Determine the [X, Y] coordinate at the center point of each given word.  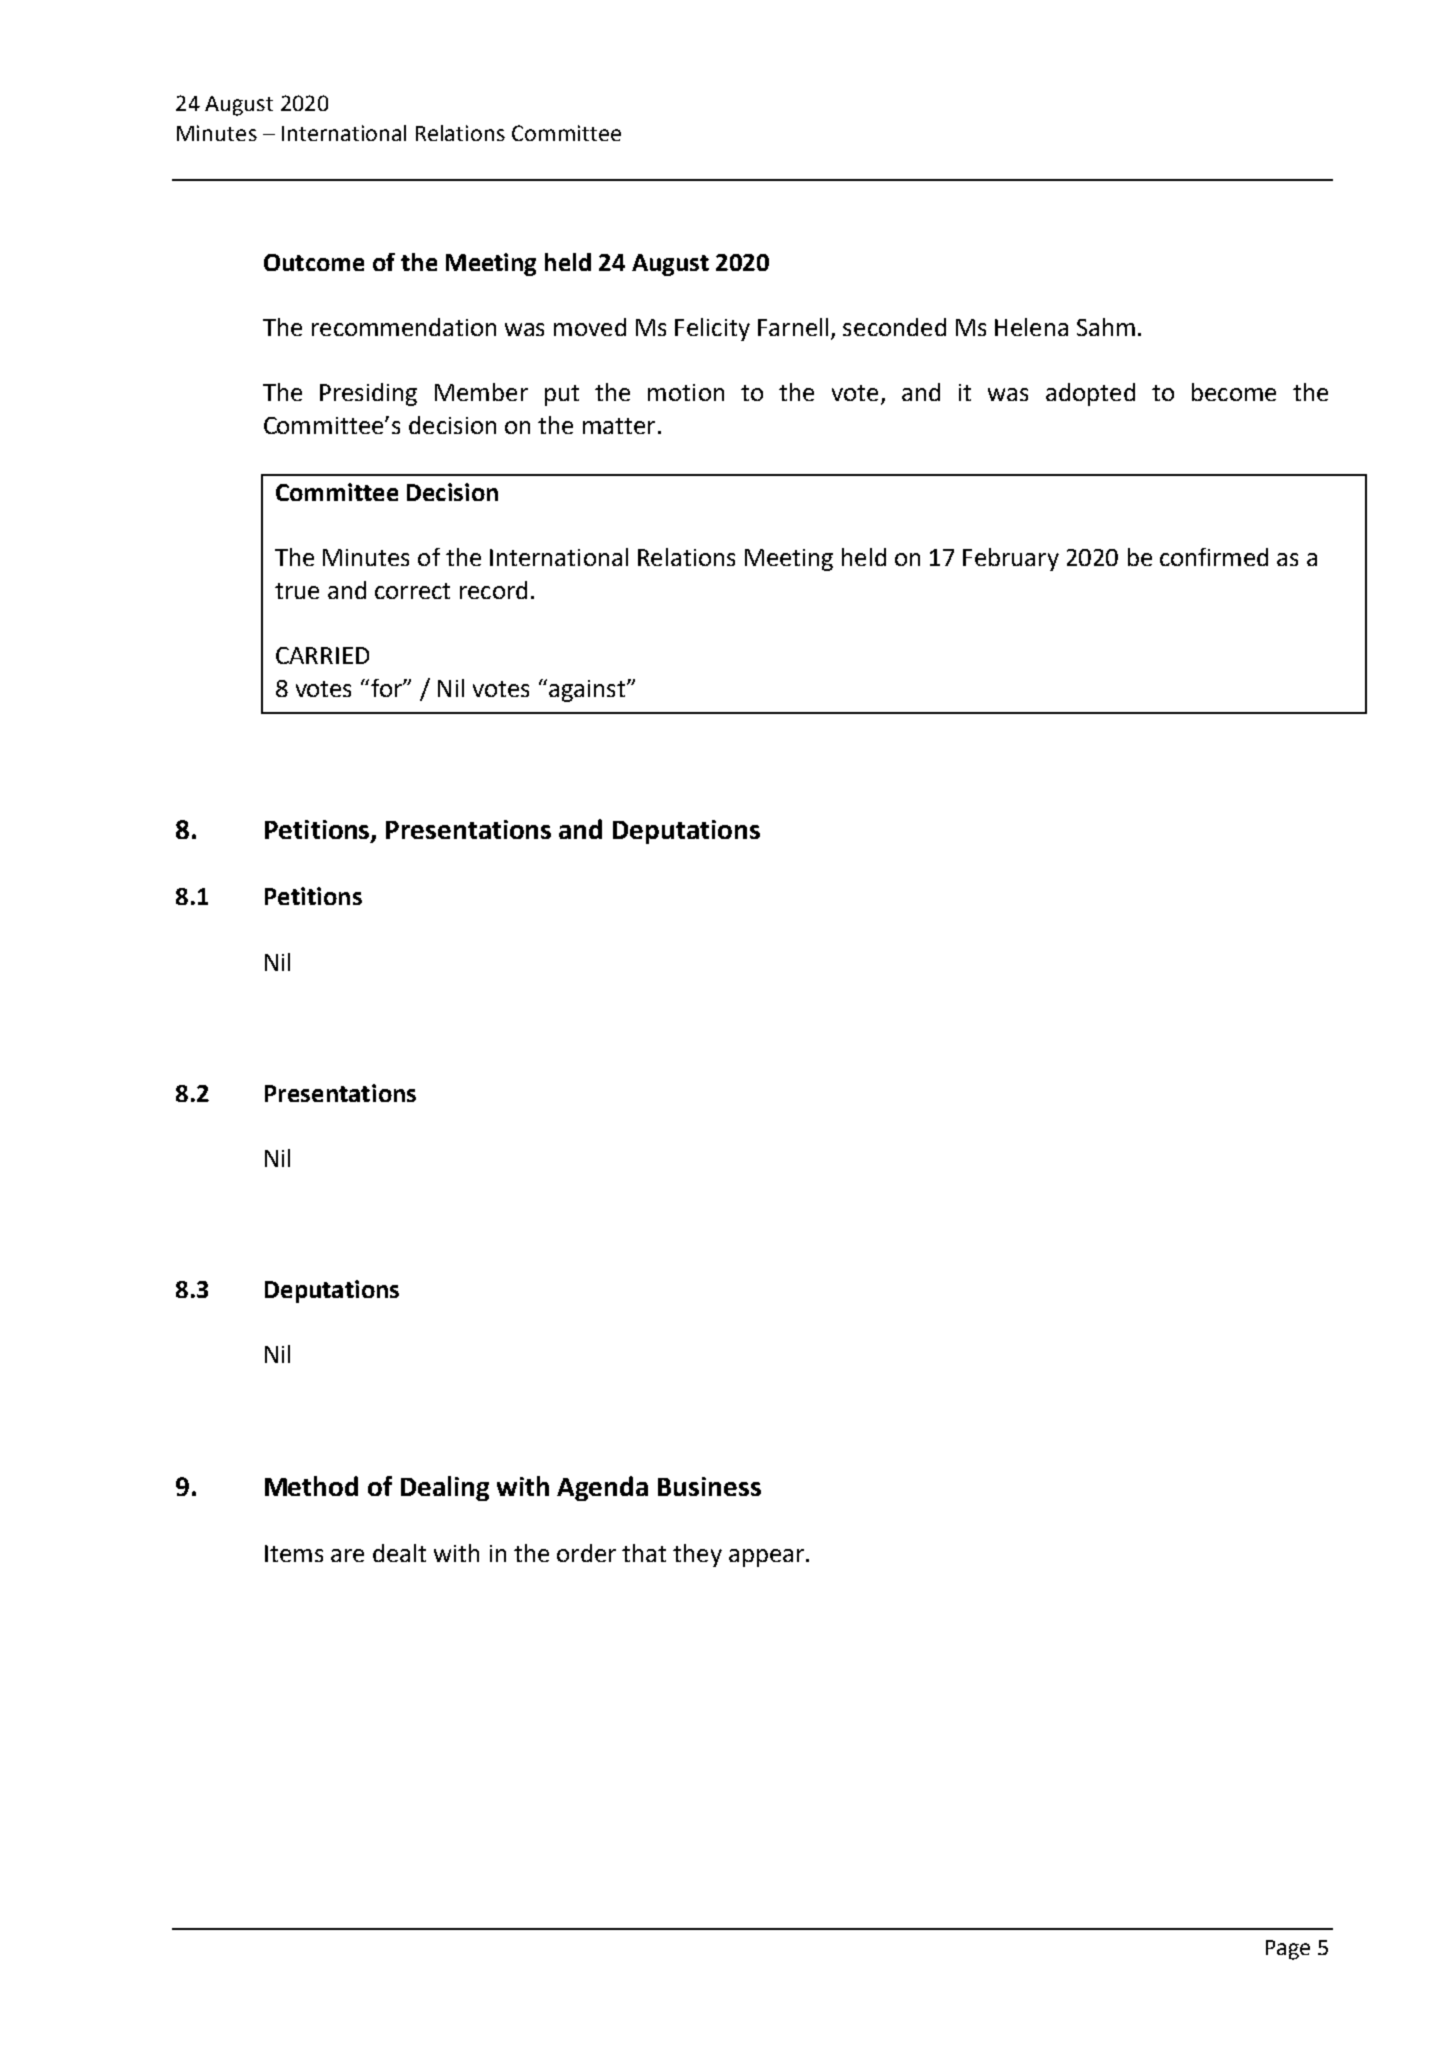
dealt [399, 1553]
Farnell [793, 327]
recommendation [404, 327]
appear [766, 1558]
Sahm [1106, 327]
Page [1288, 1950]
